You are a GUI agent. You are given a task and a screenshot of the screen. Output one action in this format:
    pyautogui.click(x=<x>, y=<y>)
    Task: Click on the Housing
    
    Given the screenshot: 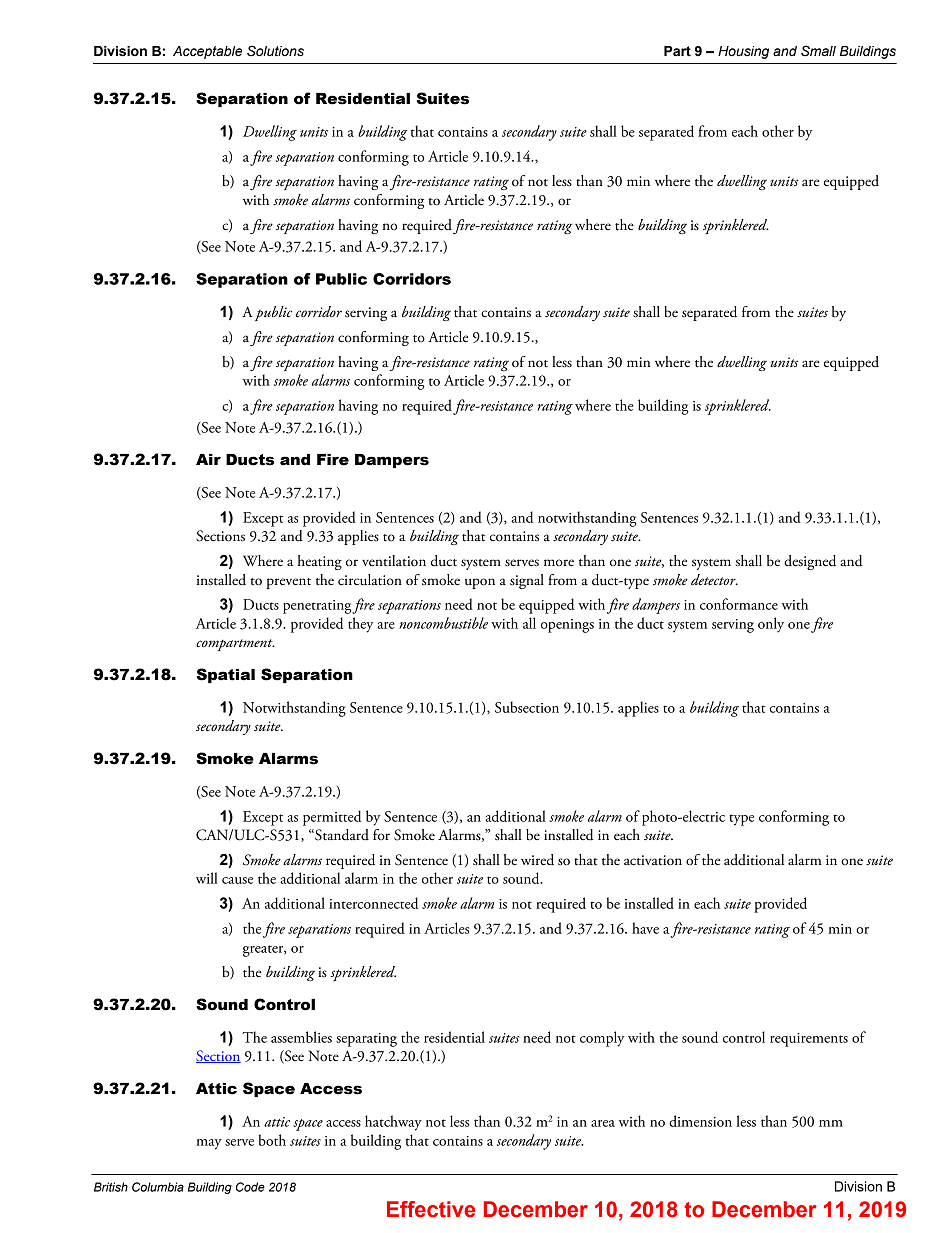 What is the action you would take?
    pyautogui.click(x=743, y=52)
